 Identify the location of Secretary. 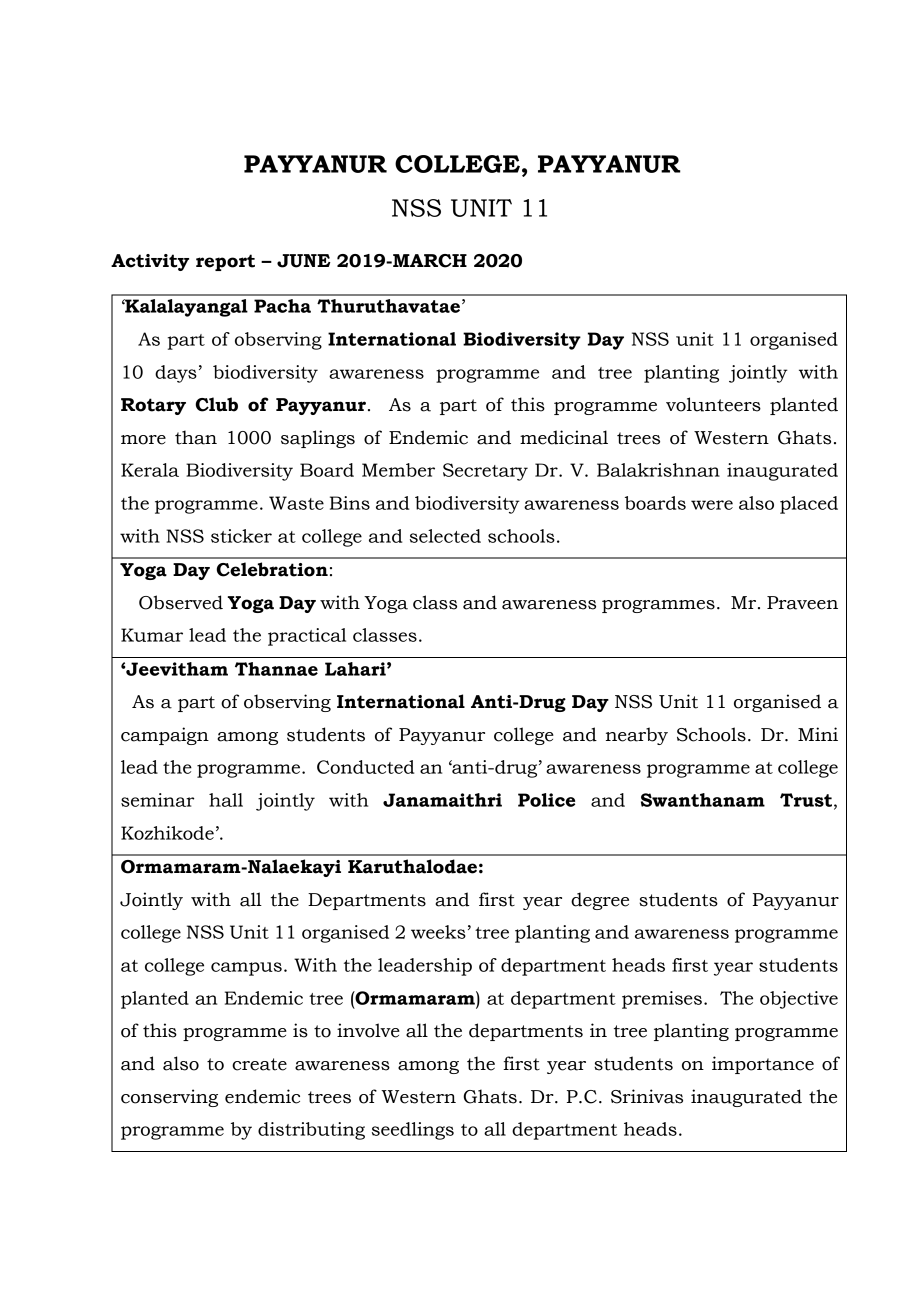
(485, 472).
